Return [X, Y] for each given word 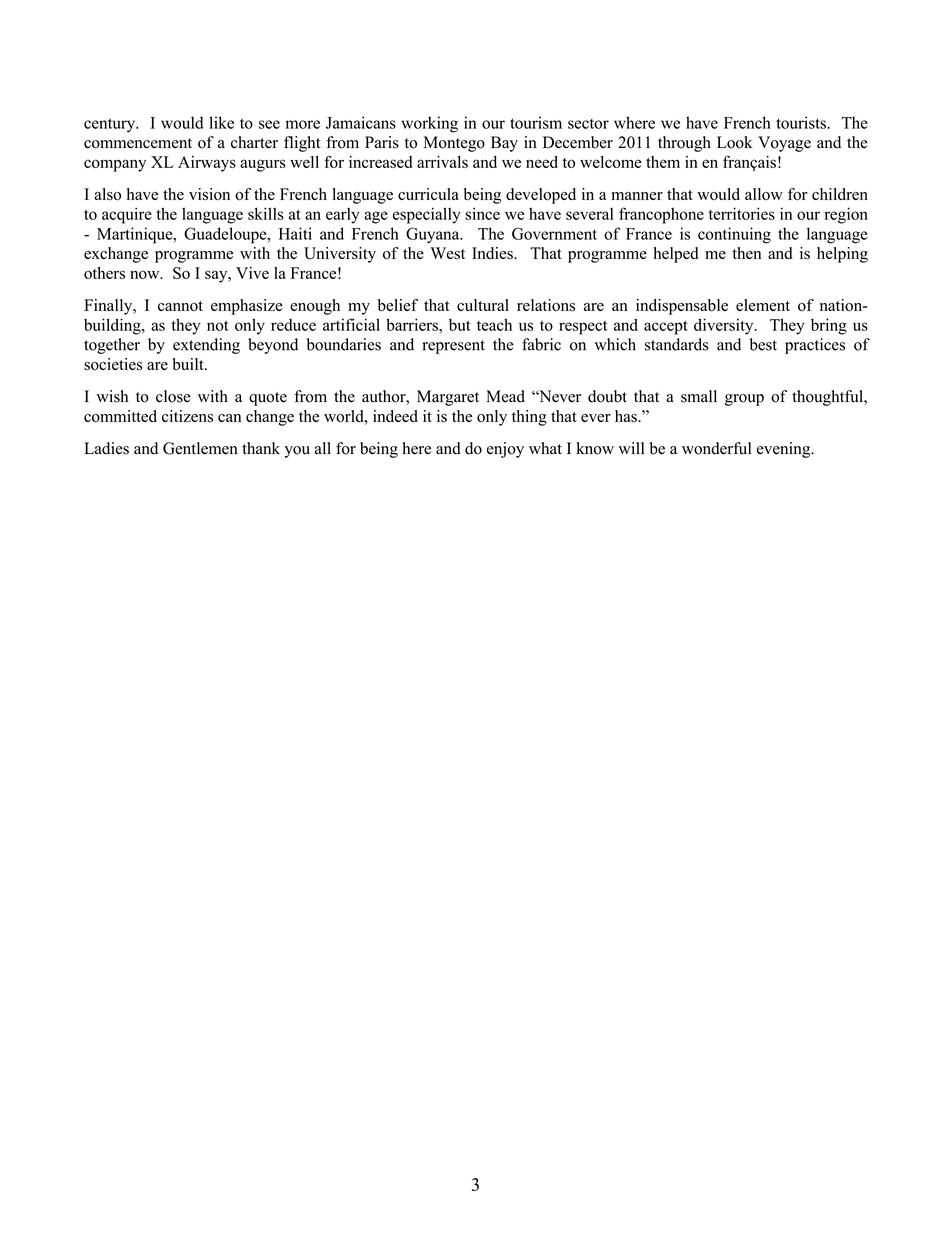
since [482, 213]
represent [453, 347]
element [763, 305]
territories [742, 213]
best [763, 344]
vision [209, 194]
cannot [180, 306]
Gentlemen [200, 448]
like [221, 122]
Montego [454, 144]
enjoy [505, 450]
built [189, 364]
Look [735, 142]
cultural [483, 305]
